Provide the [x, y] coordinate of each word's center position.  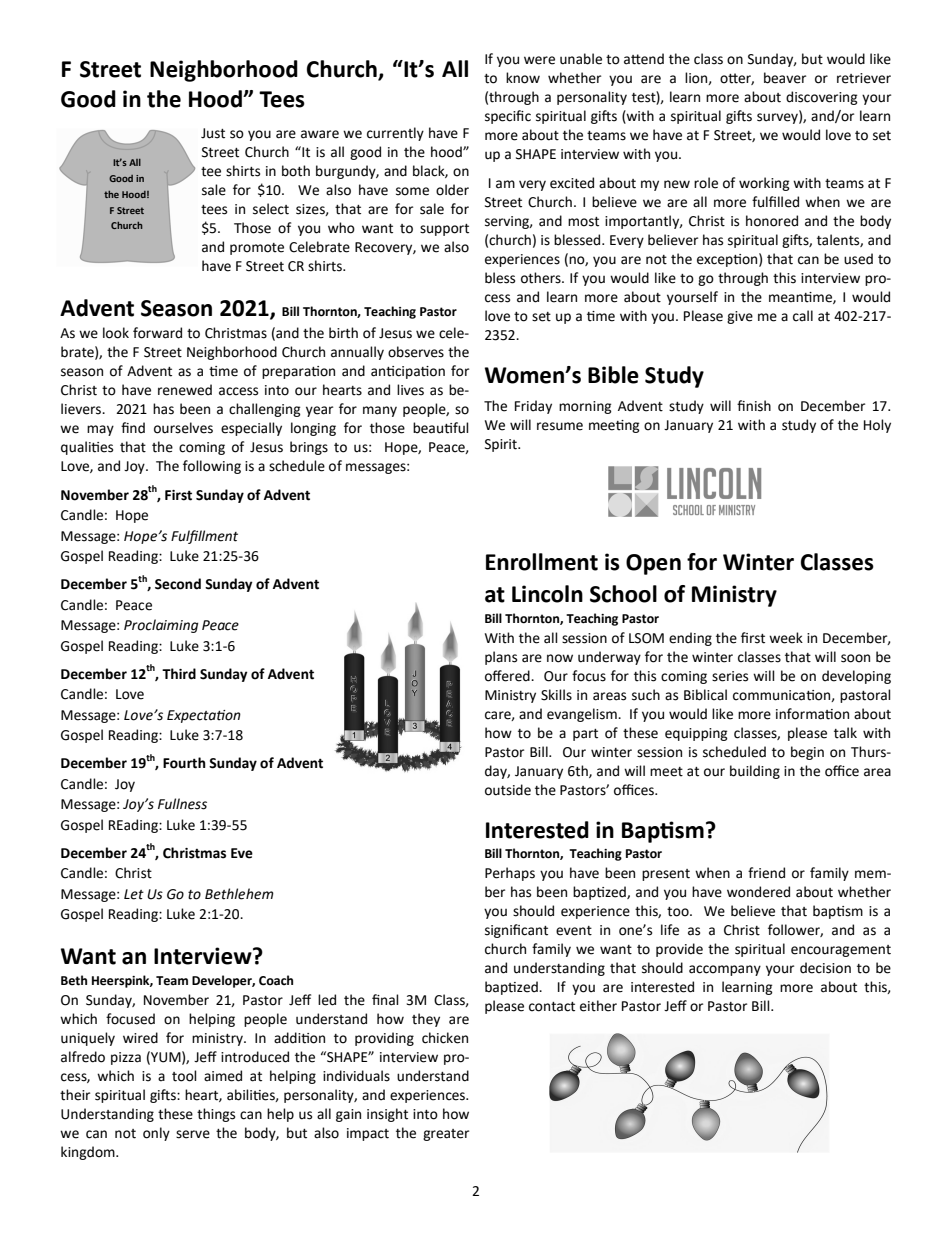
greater [446, 1135]
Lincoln [547, 594]
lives [410, 390]
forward [157, 333]
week [786, 638]
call [803, 316]
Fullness [182, 804]
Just [213, 133]
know [523, 78]
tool [184, 1076]
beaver [785, 78]
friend [766, 873]
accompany [725, 970]
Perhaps [510, 874]
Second [178, 584]
